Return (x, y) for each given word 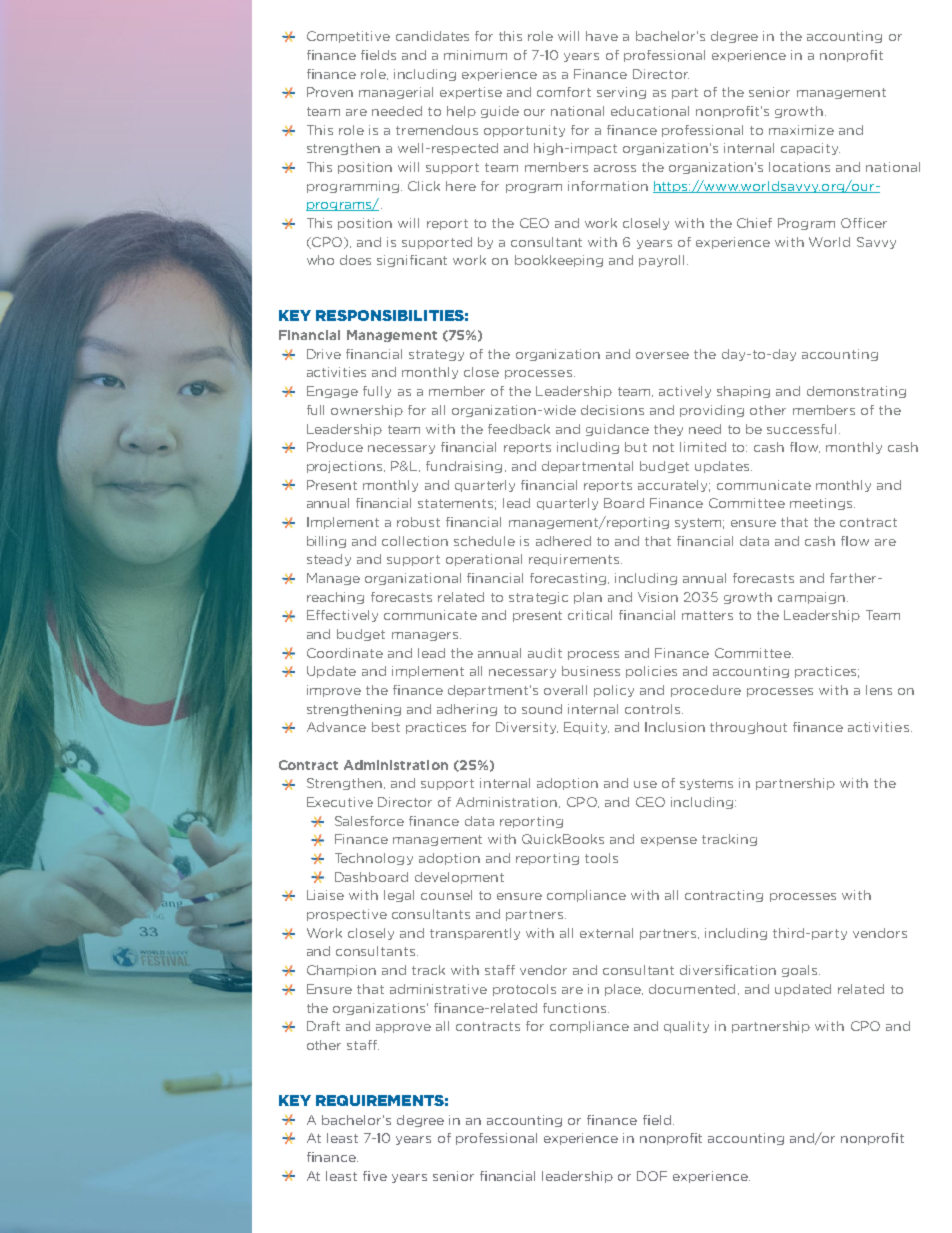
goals (801, 971)
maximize (801, 130)
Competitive (348, 37)
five (375, 1176)
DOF (652, 1176)
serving (621, 93)
